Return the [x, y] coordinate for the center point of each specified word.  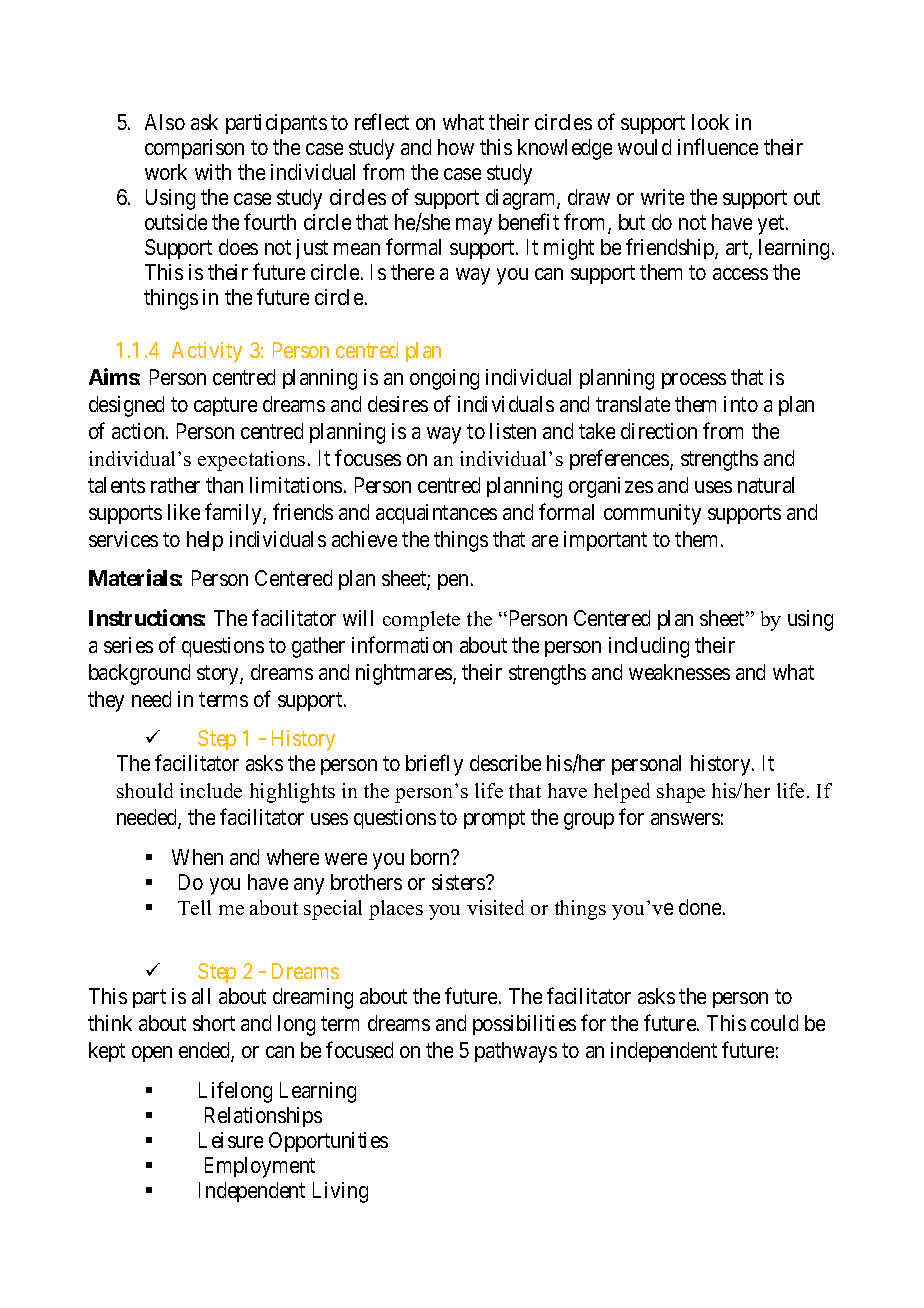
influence [718, 146]
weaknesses [679, 672]
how [456, 147]
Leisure [231, 1140]
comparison [194, 149]
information [402, 644]
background [139, 674]
